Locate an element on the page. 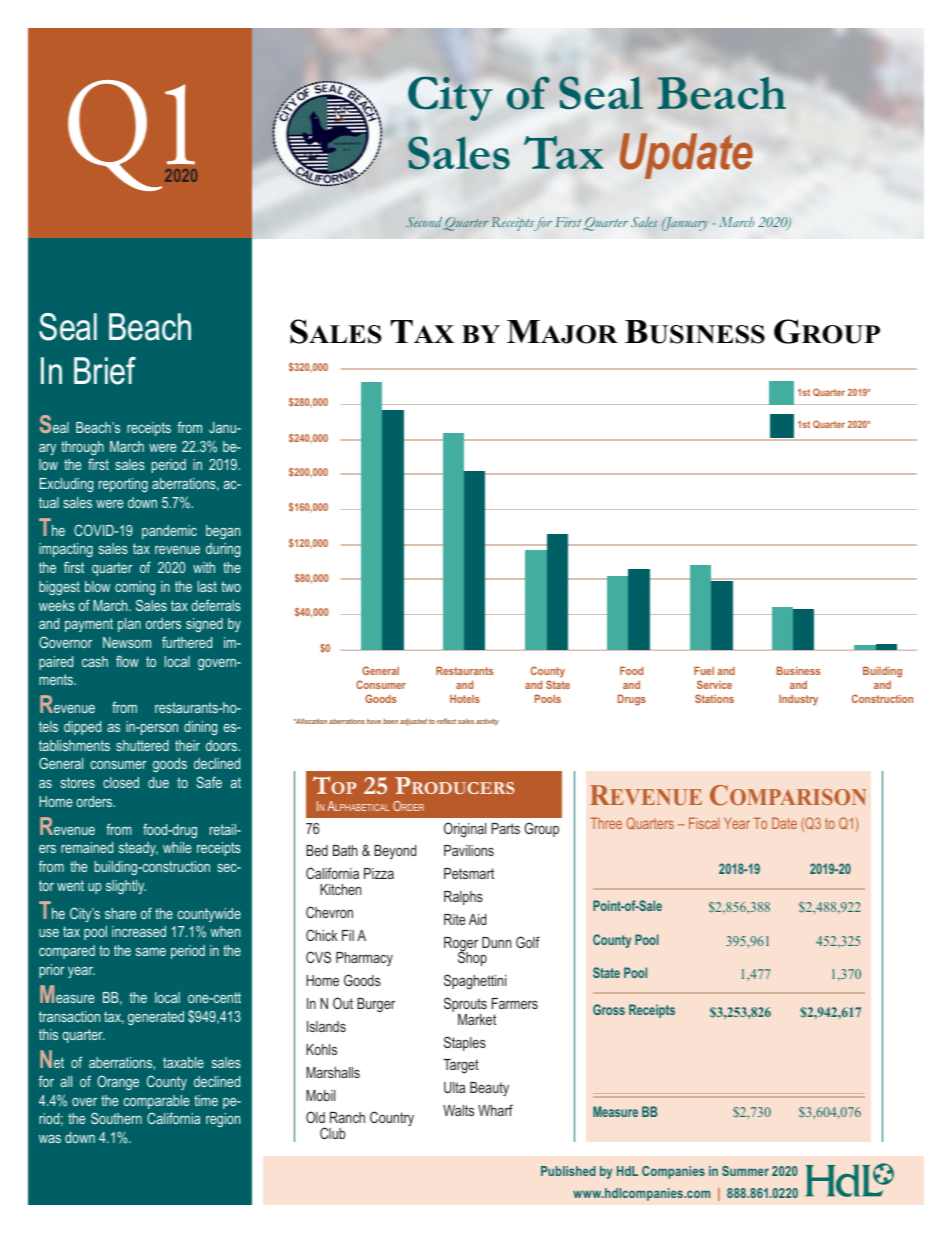  Beyond is located at coordinates (395, 852).
